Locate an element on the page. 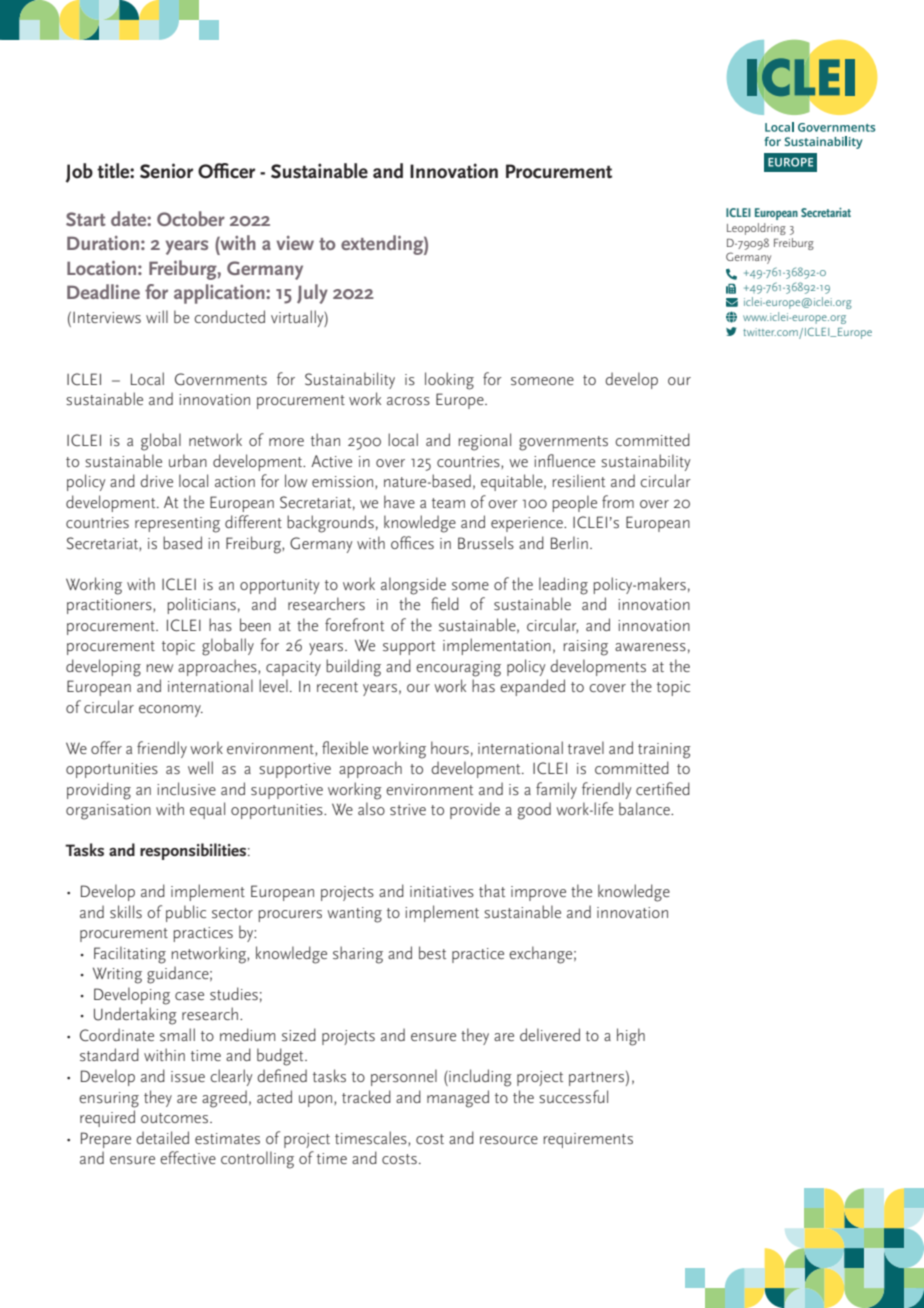 The image size is (924, 1308). practitioners is located at coordinates (110, 606).
